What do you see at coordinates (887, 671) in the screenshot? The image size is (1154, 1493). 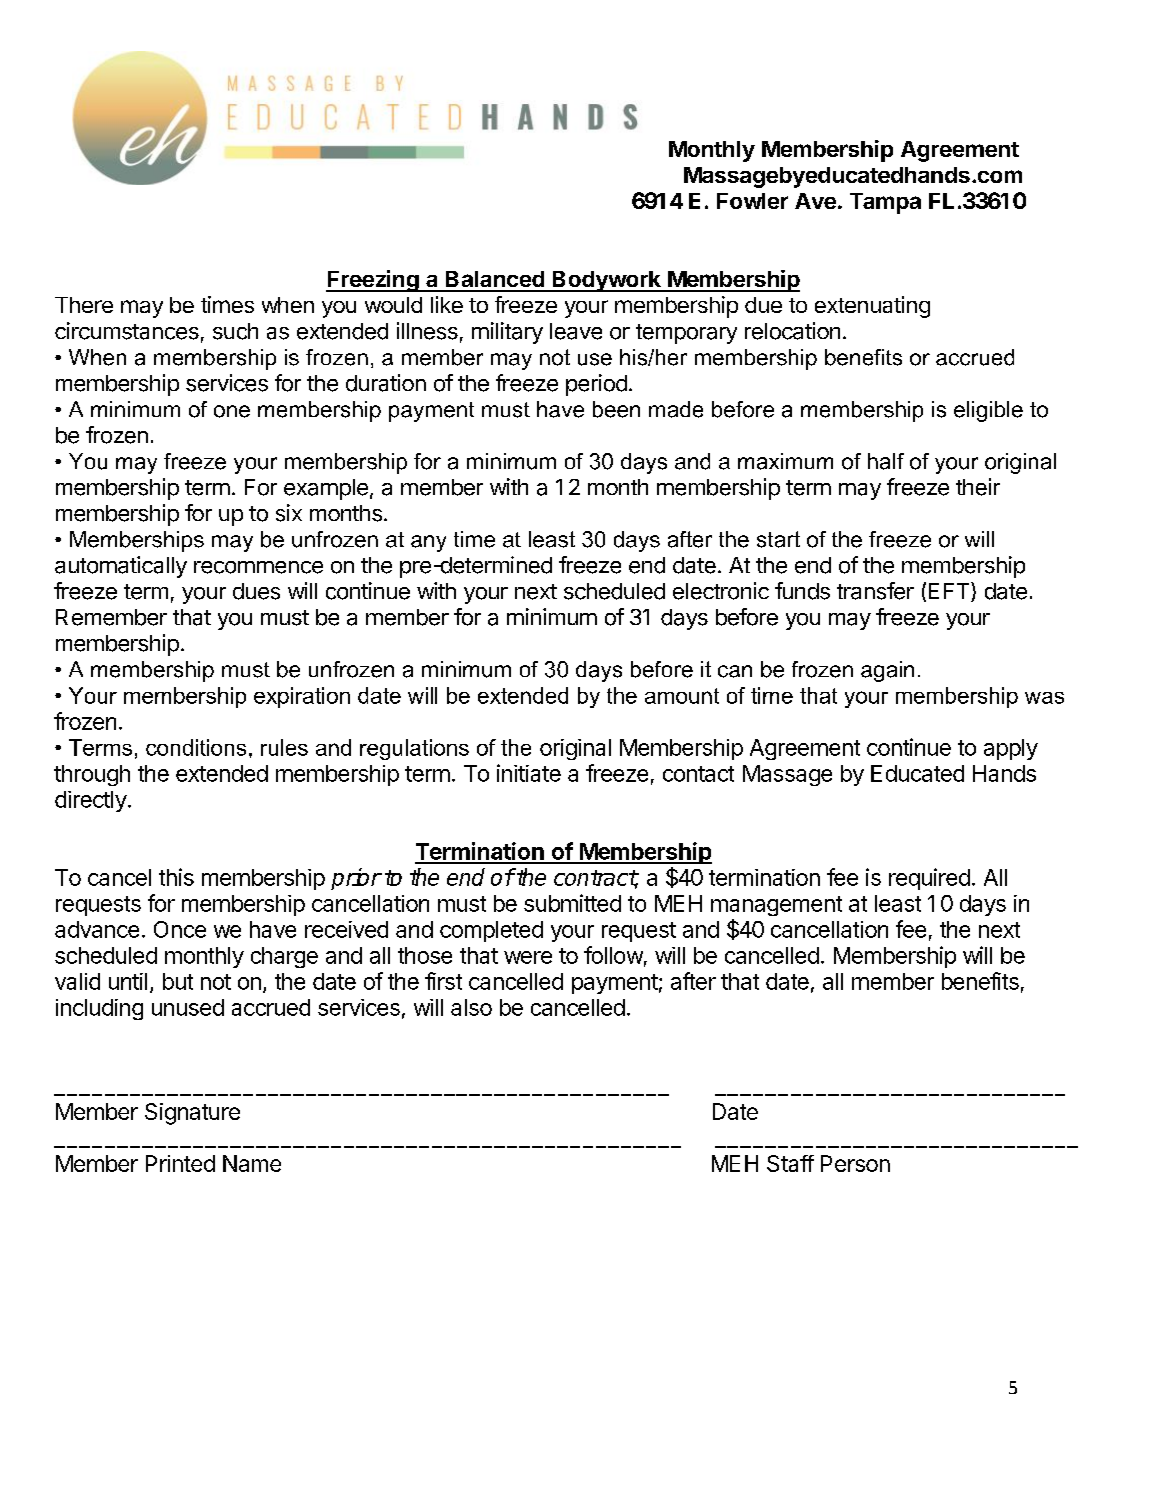 I see `again` at bounding box center [887, 671].
